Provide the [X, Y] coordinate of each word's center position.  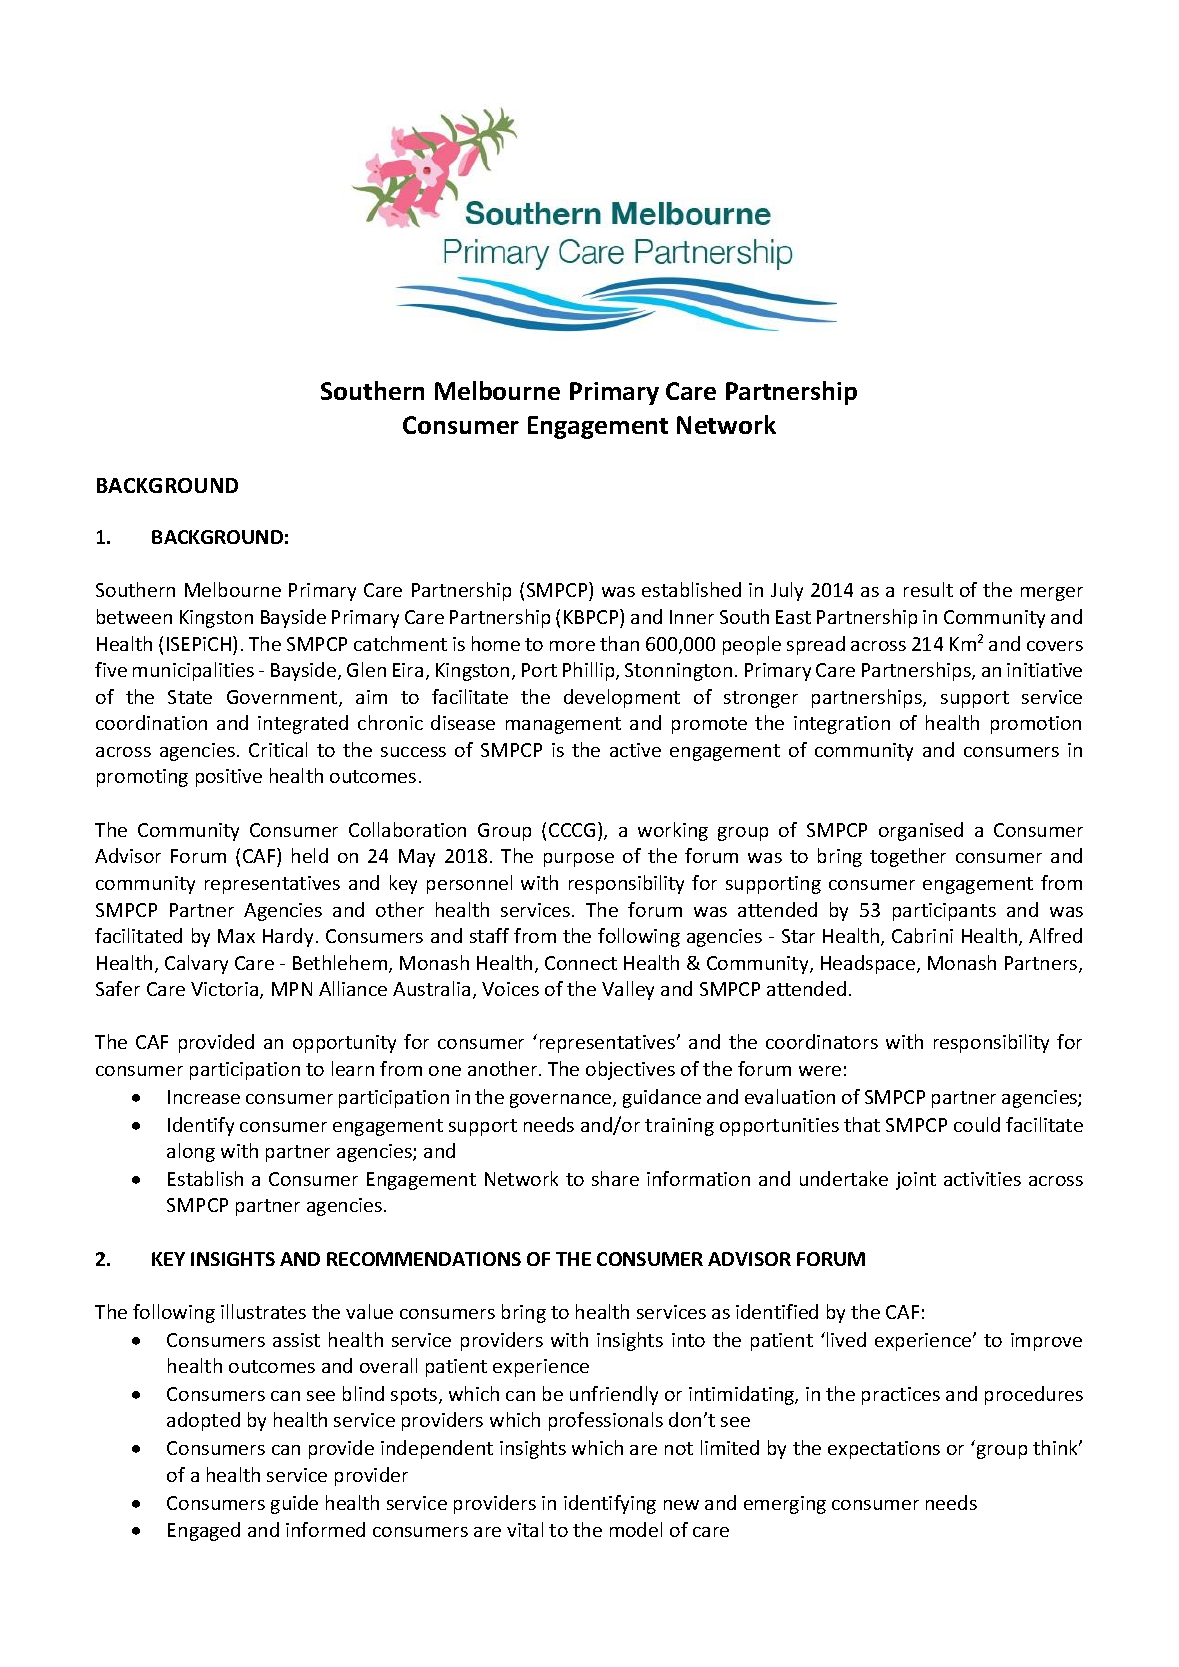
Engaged [204, 1531]
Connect [581, 963]
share [615, 1178]
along [191, 1152]
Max [236, 936]
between [134, 616]
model [636, 1529]
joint [916, 1181]
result [928, 589]
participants [944, 912]
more [572, 646]
